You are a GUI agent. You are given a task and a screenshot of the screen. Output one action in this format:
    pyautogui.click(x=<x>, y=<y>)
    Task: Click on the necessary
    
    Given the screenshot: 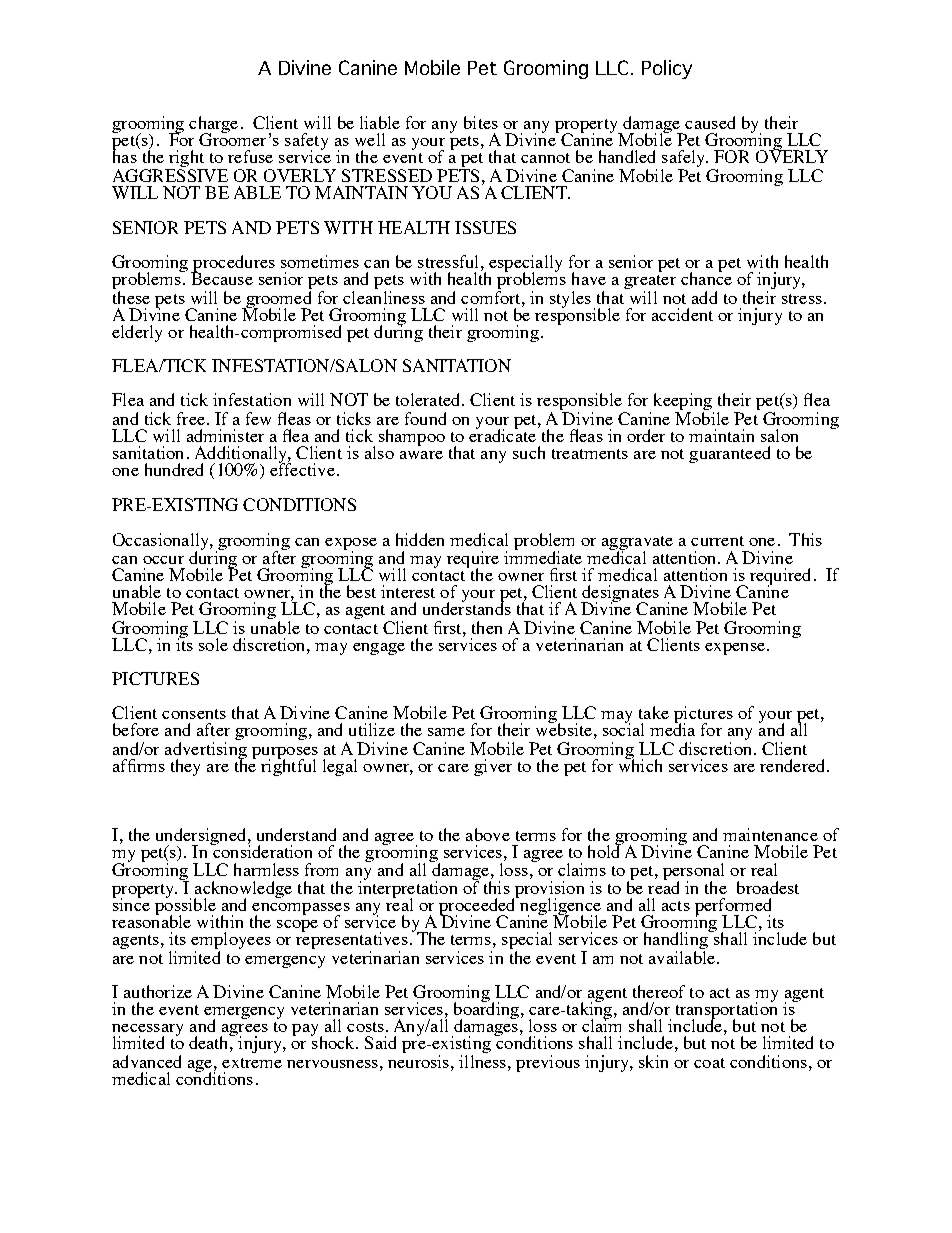 What is the action you would take?
    pyautogui.click(x=147, y=1031)
